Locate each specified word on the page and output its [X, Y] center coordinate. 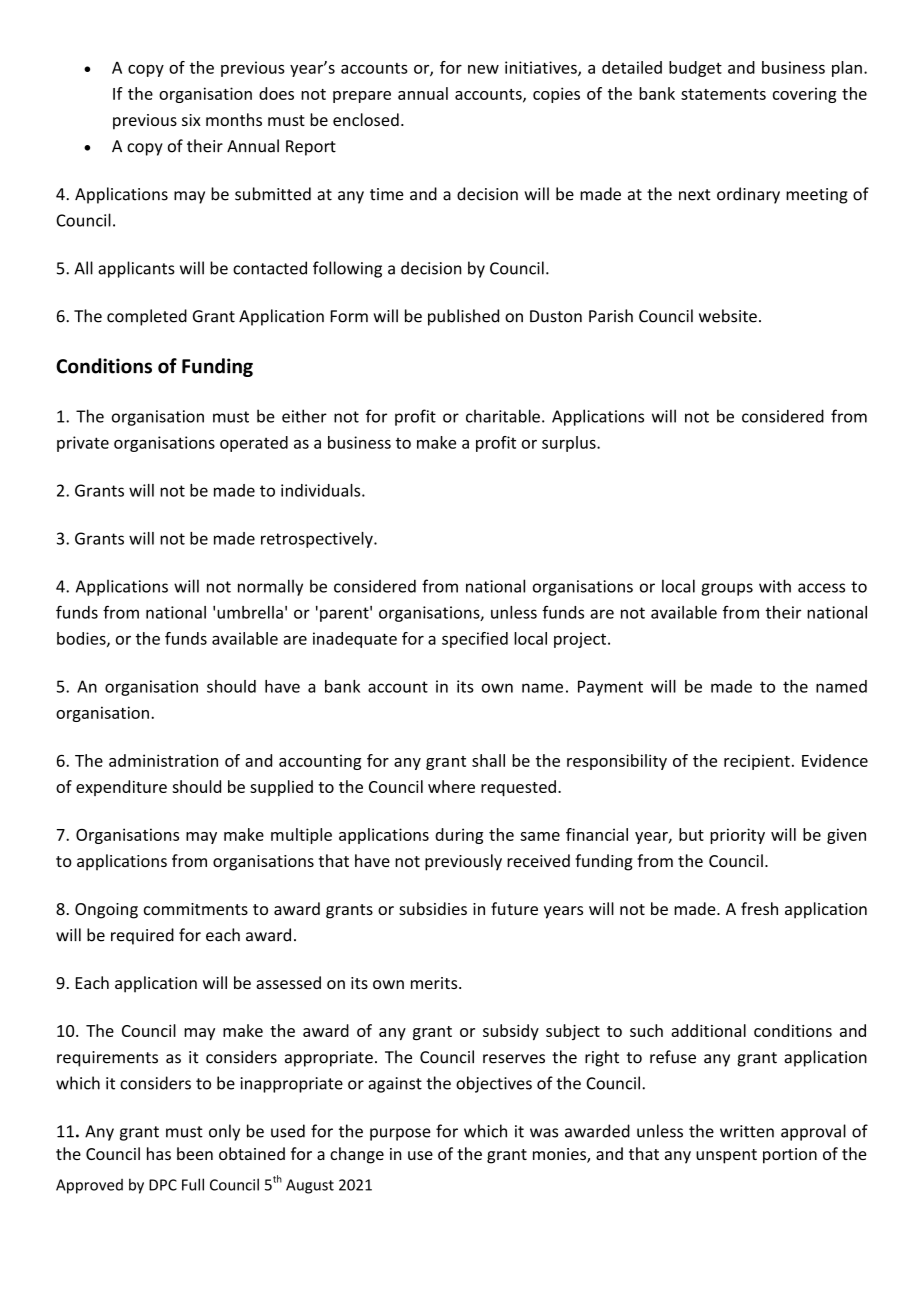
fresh [759, 908]
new [483, 69]
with [775, 586]
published [463, 317]
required [142, 936]
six [191, 120]
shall [488, 760]
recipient [757, 762]
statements [723, 94]
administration [163, 760]
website [728, 316]
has [159, 1153]
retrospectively [318, 540]
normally [270, 587]
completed [147, 317]
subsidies [433, 908]
